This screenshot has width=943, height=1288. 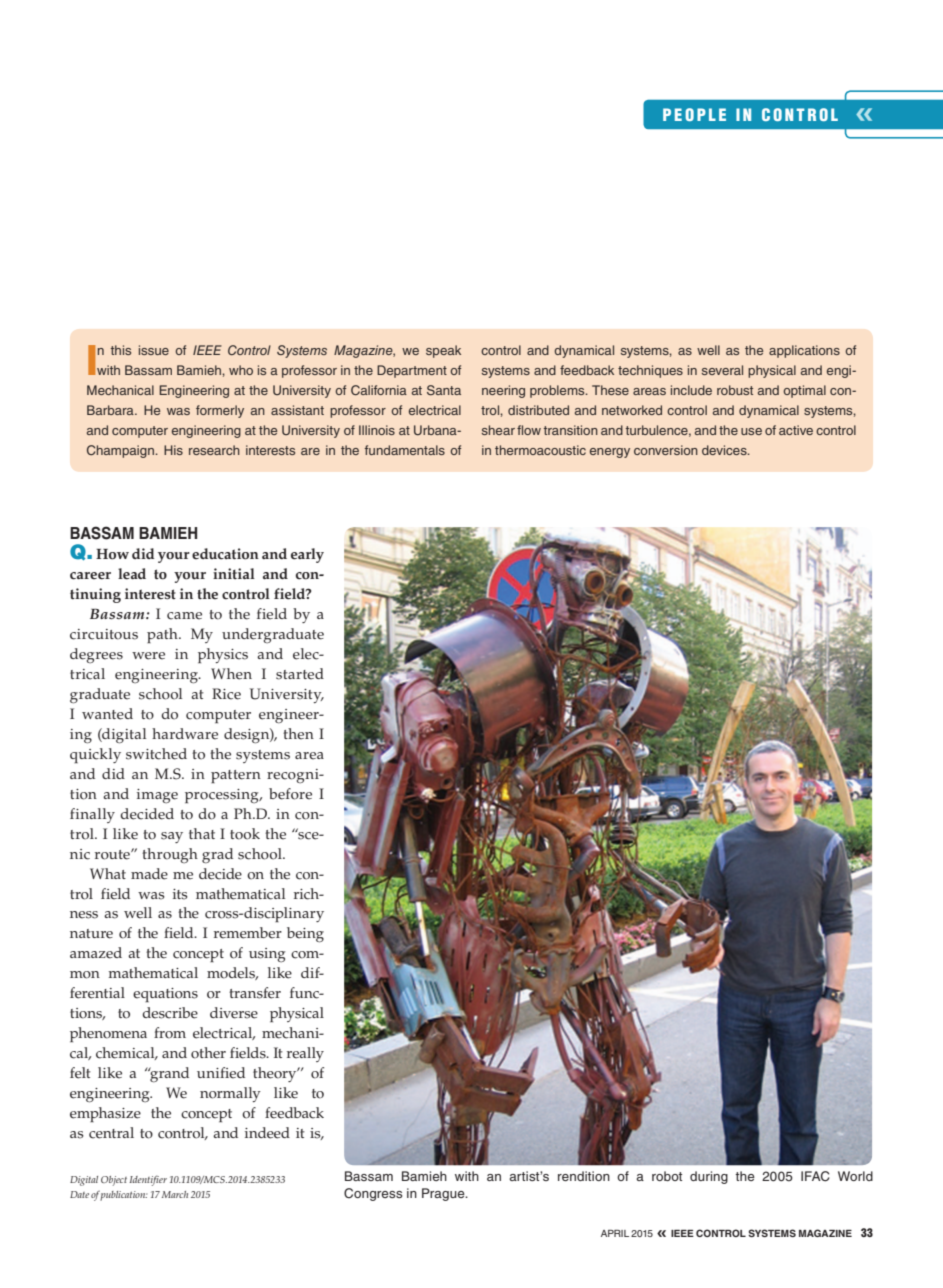 I want to click on issue, so click(x=154, y=350).
